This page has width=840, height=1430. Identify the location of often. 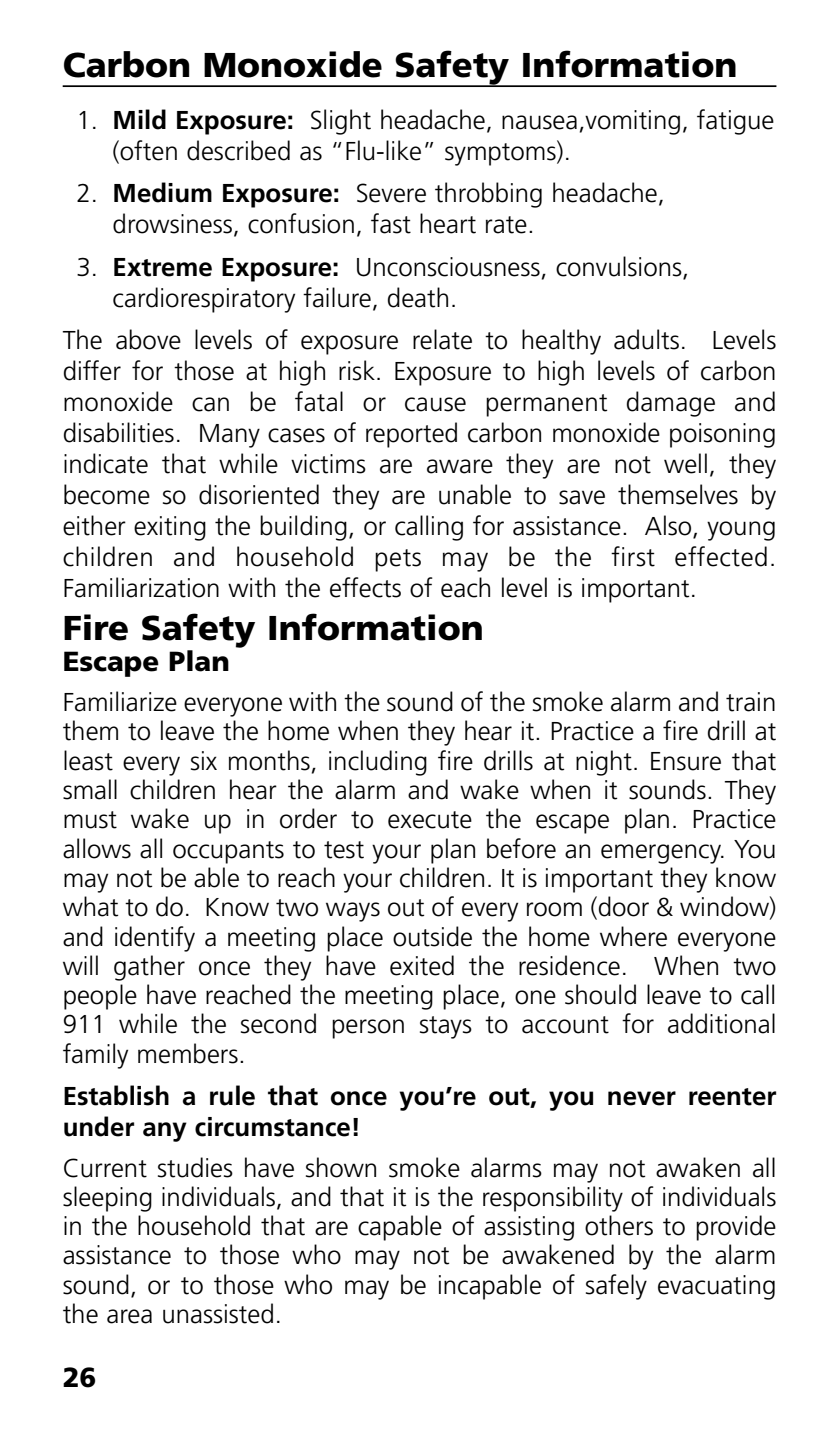
(147, 151).
